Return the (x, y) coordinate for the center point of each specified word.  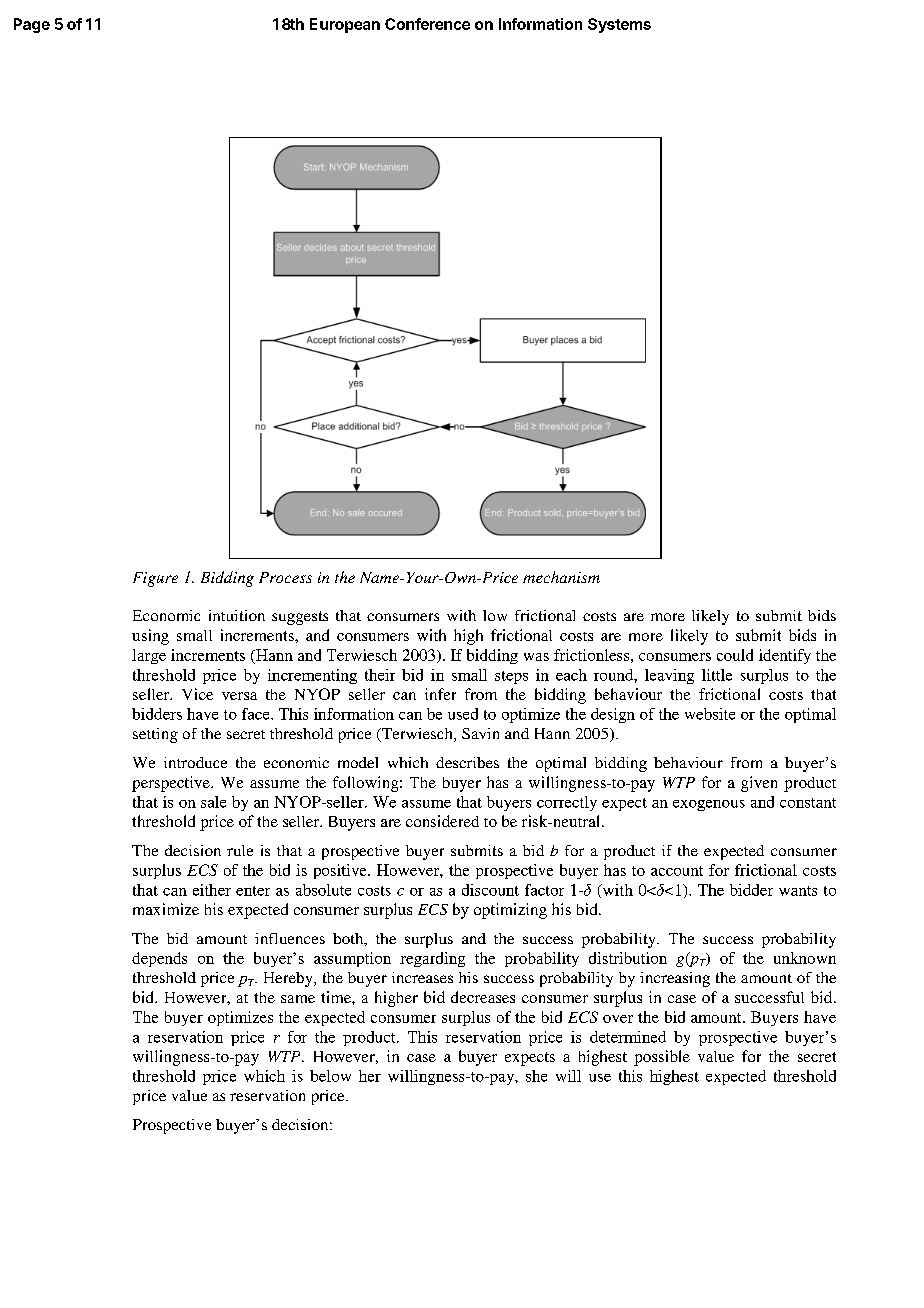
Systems (619, 25)
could (735, 655)
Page (32, 25)
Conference (427, 24)
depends (159, 959)
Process (285, 577)
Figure (155, 579)
